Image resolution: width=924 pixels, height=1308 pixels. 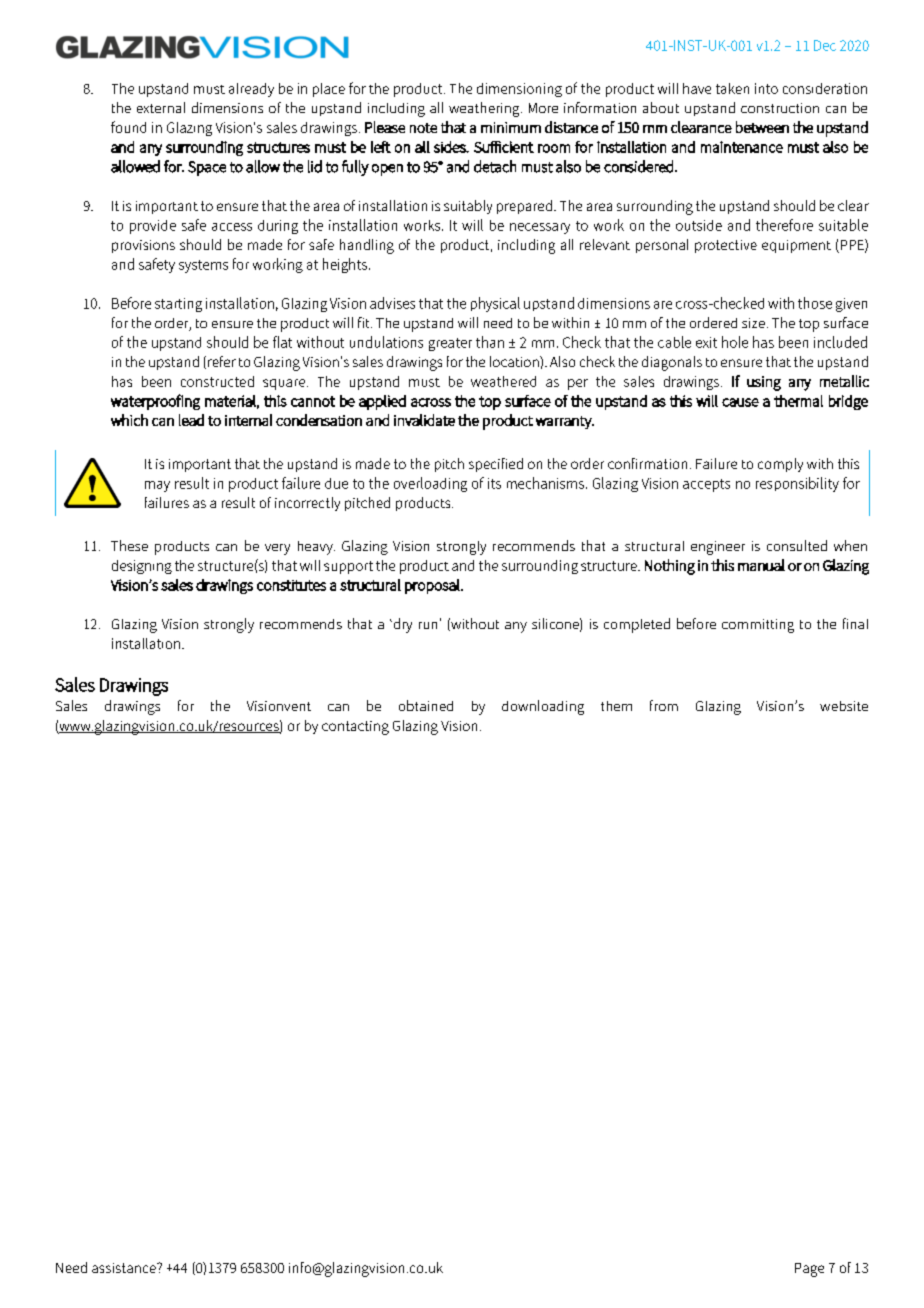 What do you see at coordinates (191, 420) in the screenshot?
I see `lead` at bounding box center [191, 420].
